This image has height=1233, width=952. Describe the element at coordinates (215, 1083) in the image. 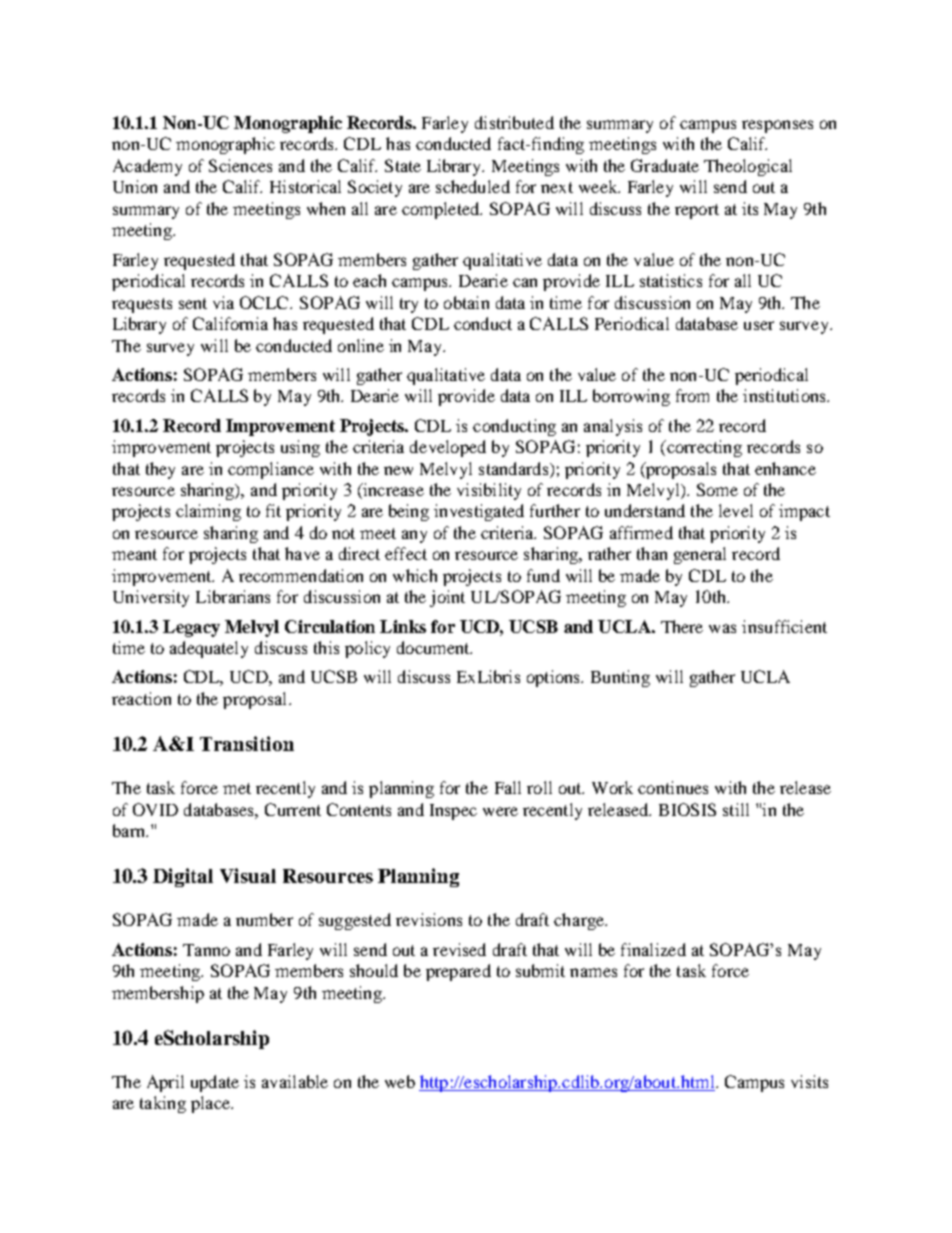

I see `update` at that location.
